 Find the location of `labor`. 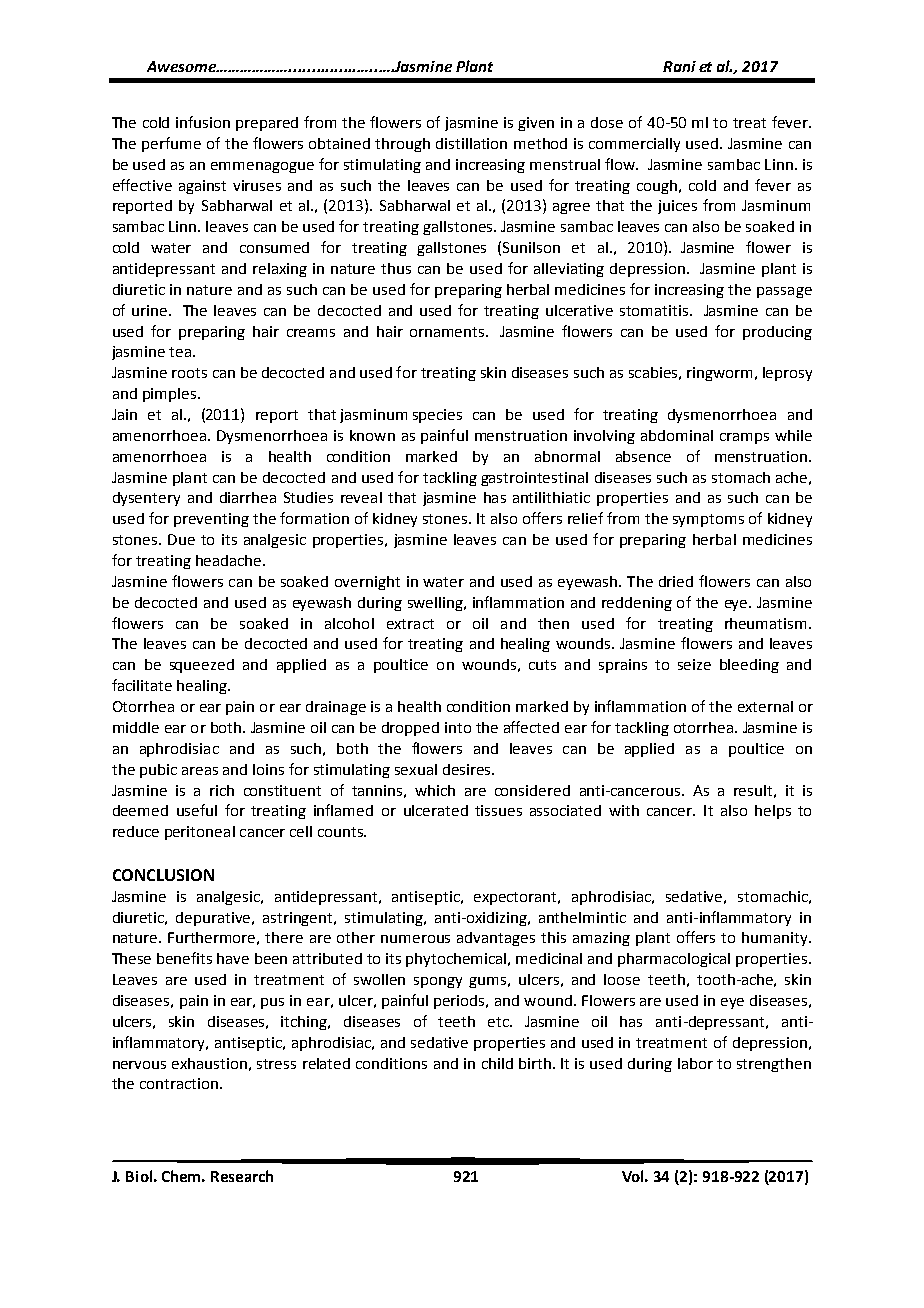

labor is located at coordinates (695, 1063).
